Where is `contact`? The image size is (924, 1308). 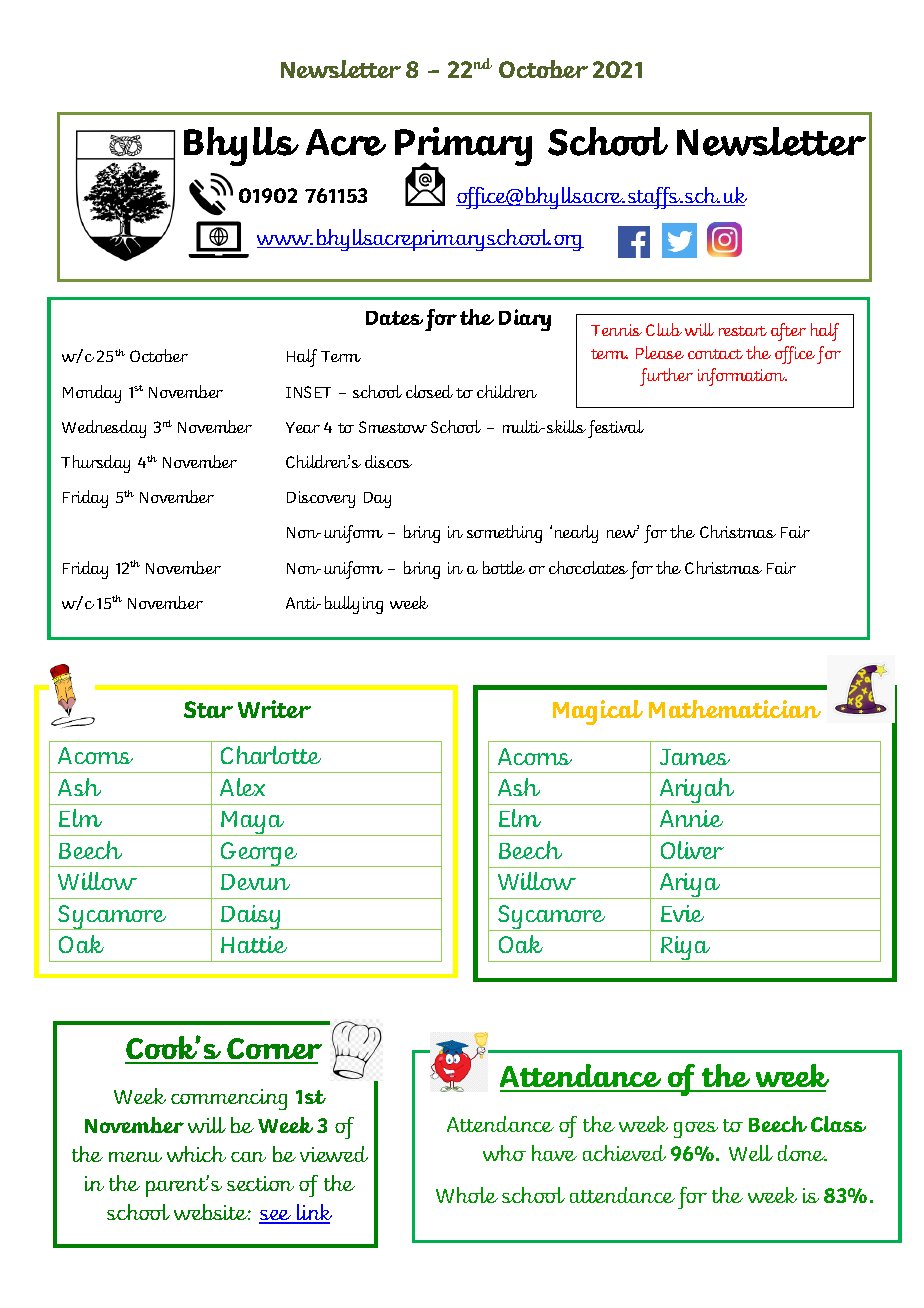 contact is located at coordinates (715, 354).
